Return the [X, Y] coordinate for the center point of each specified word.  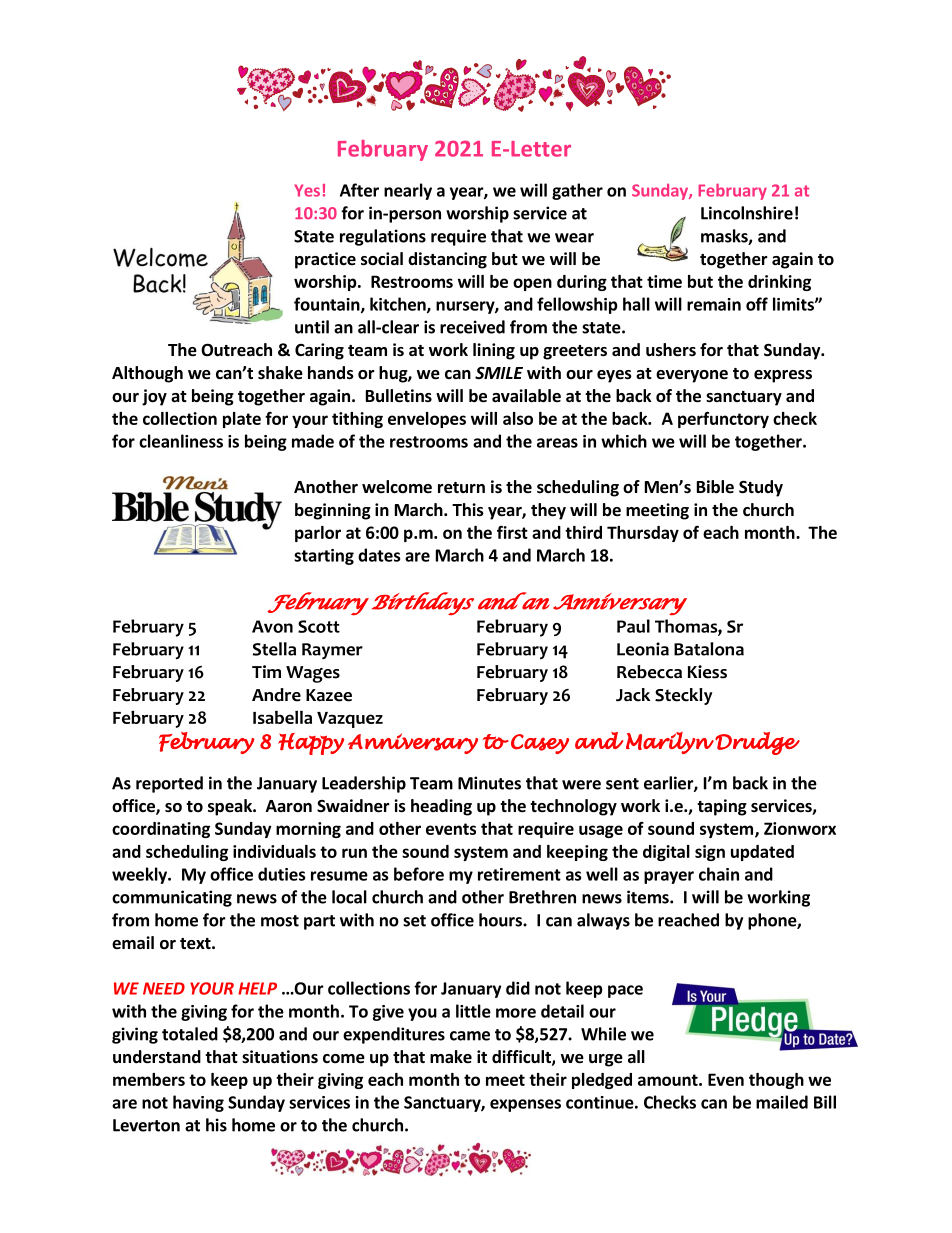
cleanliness [181, 441]
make [451, 1057]
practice [325, 260]
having [198, 1103]
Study [761, 488]
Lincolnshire [747, 213]
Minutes [489, 783]
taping [722, 807]
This [468, 510]
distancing [447, 260]
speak [231, 807]
